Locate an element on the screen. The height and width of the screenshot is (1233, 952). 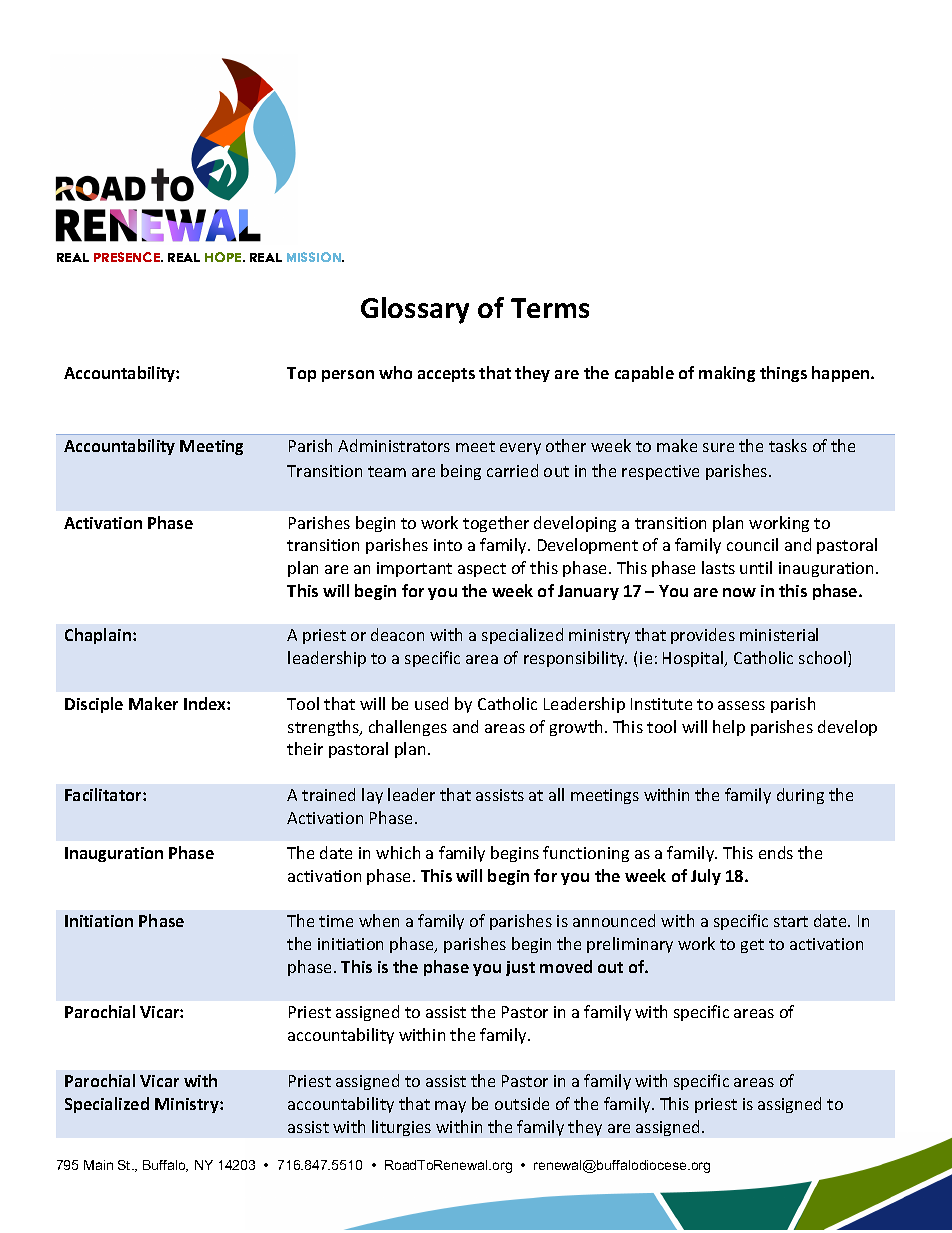
outside is located at coordinates (522, 1103).
